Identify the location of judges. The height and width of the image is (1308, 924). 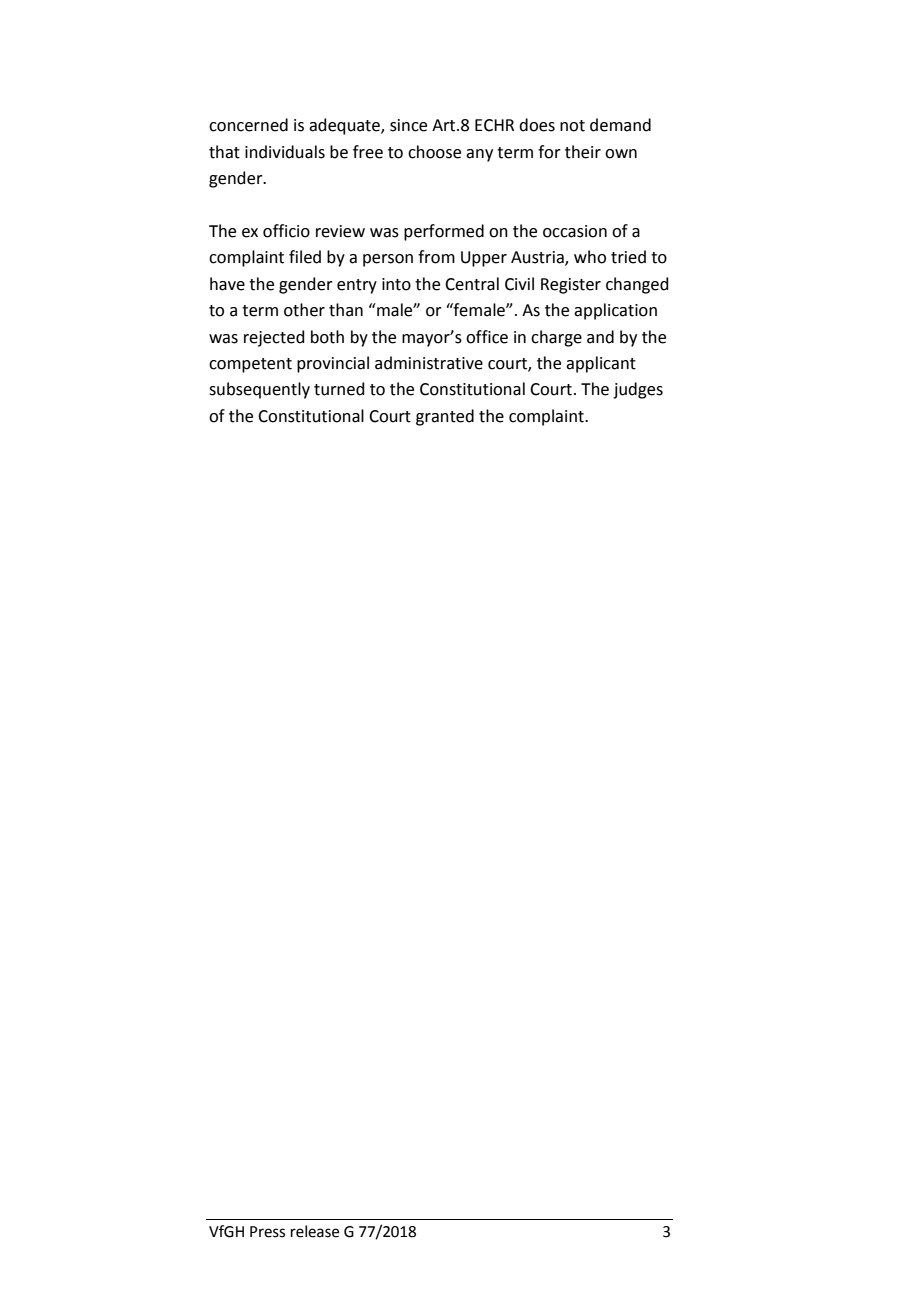
(638, 390).
